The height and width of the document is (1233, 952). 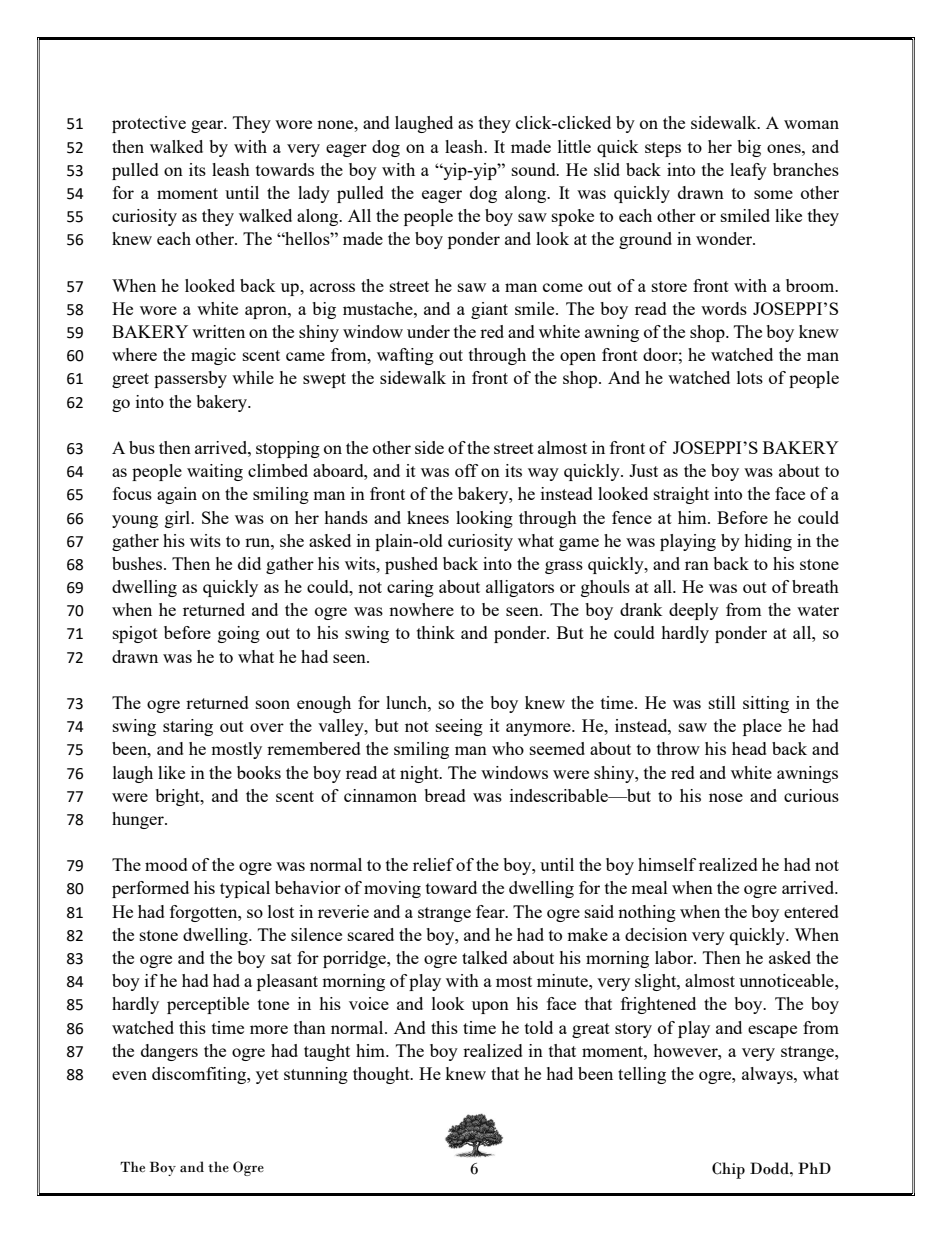 What do you see at coordinates (208, 126) in the document?
I see `gear` at bounding box center [208, 126].
